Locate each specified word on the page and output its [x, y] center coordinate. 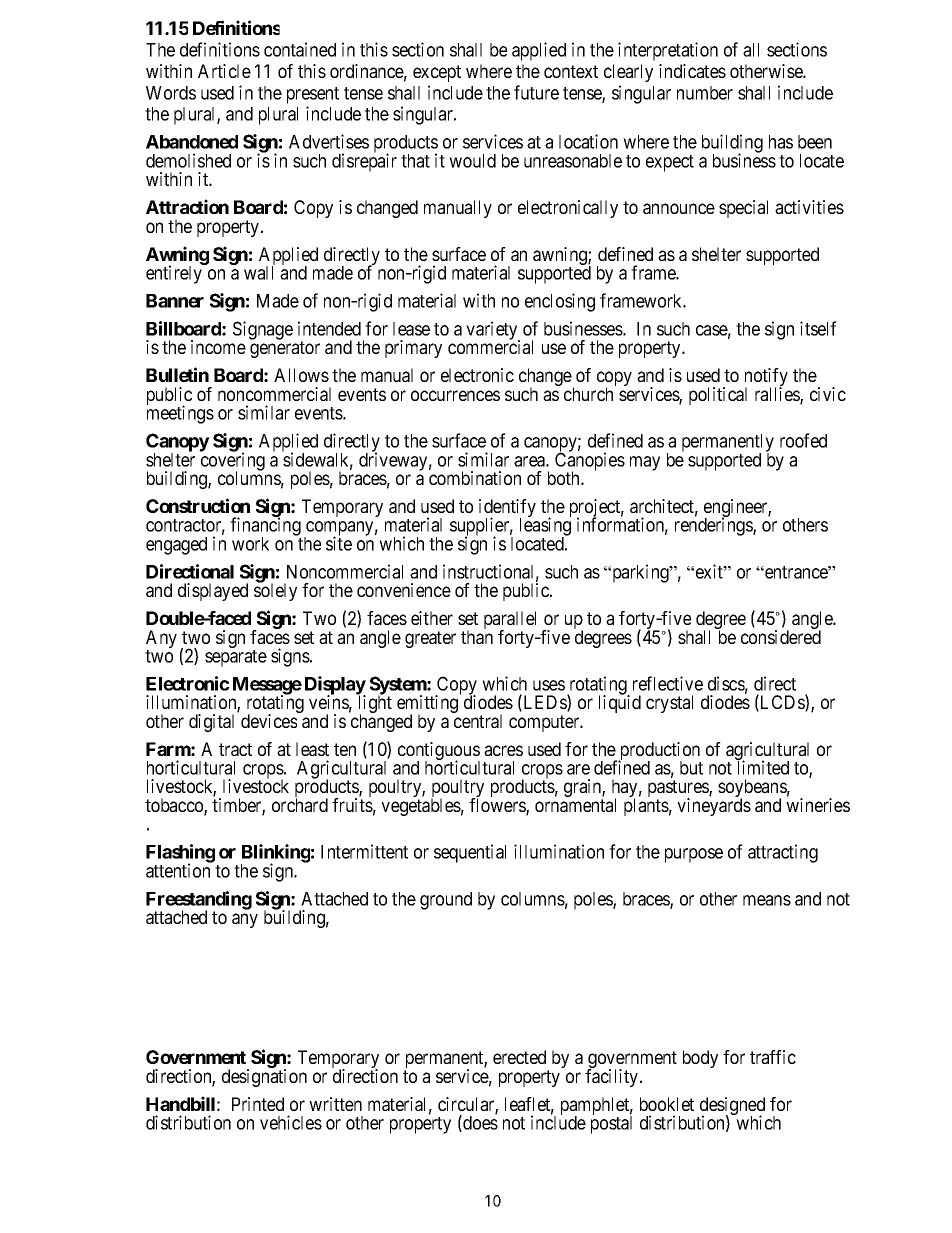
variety [493, 331]
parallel [510, 621]
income [218, 347]
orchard [300, 805]
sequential [470, 853]
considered [781, 637]
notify [766, 378]
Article [224, 71]
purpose [694, 855]
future [536, 92]
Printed [258, 1104]
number [705, 93]
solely [275, 591]
